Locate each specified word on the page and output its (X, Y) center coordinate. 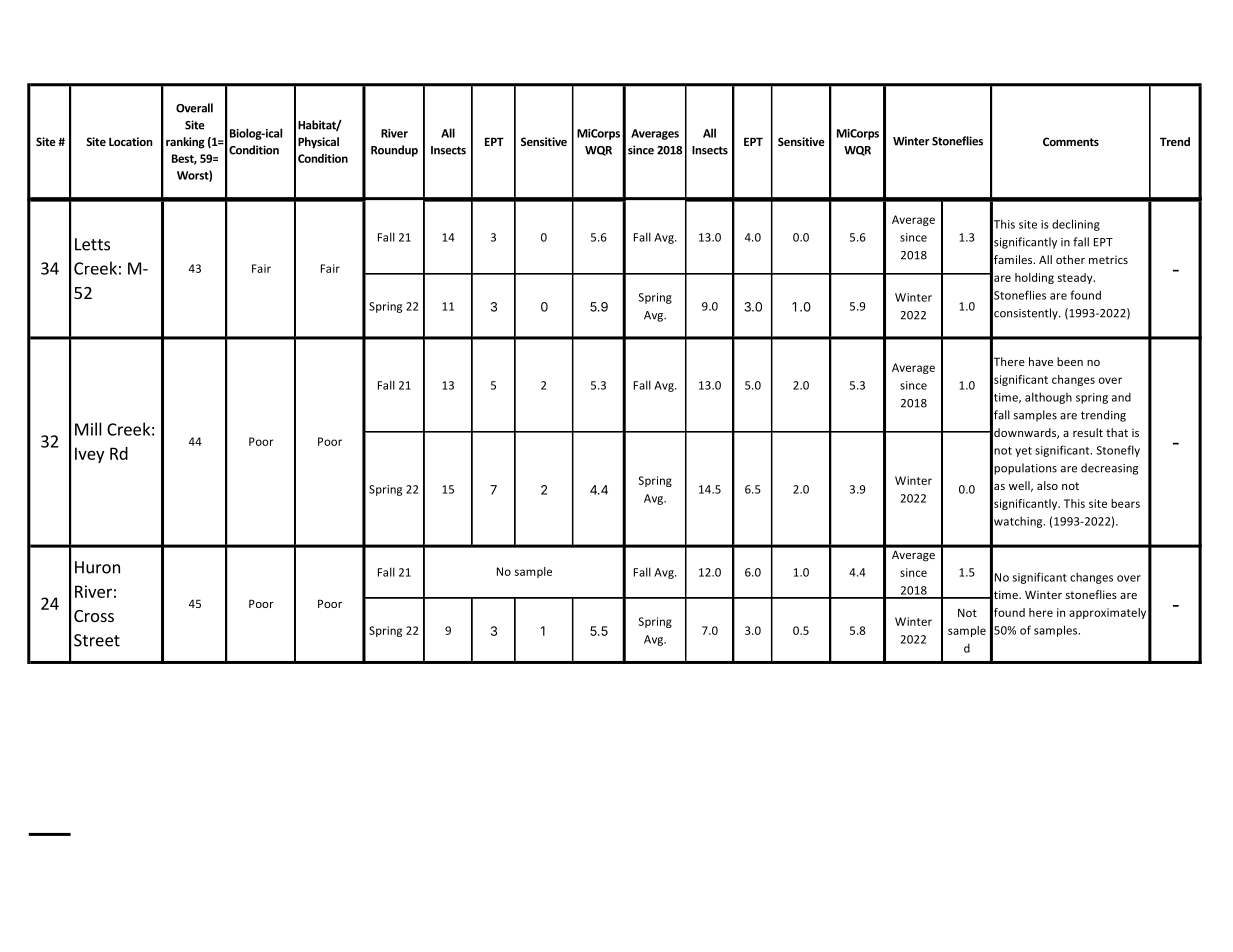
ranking (185, 143)
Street (97, 640)
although (1048, 398)
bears (1125, 503)
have (1041, 361)
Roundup (394, 151)
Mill (88, 429)
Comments (1071, 141)
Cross (94, 616)
